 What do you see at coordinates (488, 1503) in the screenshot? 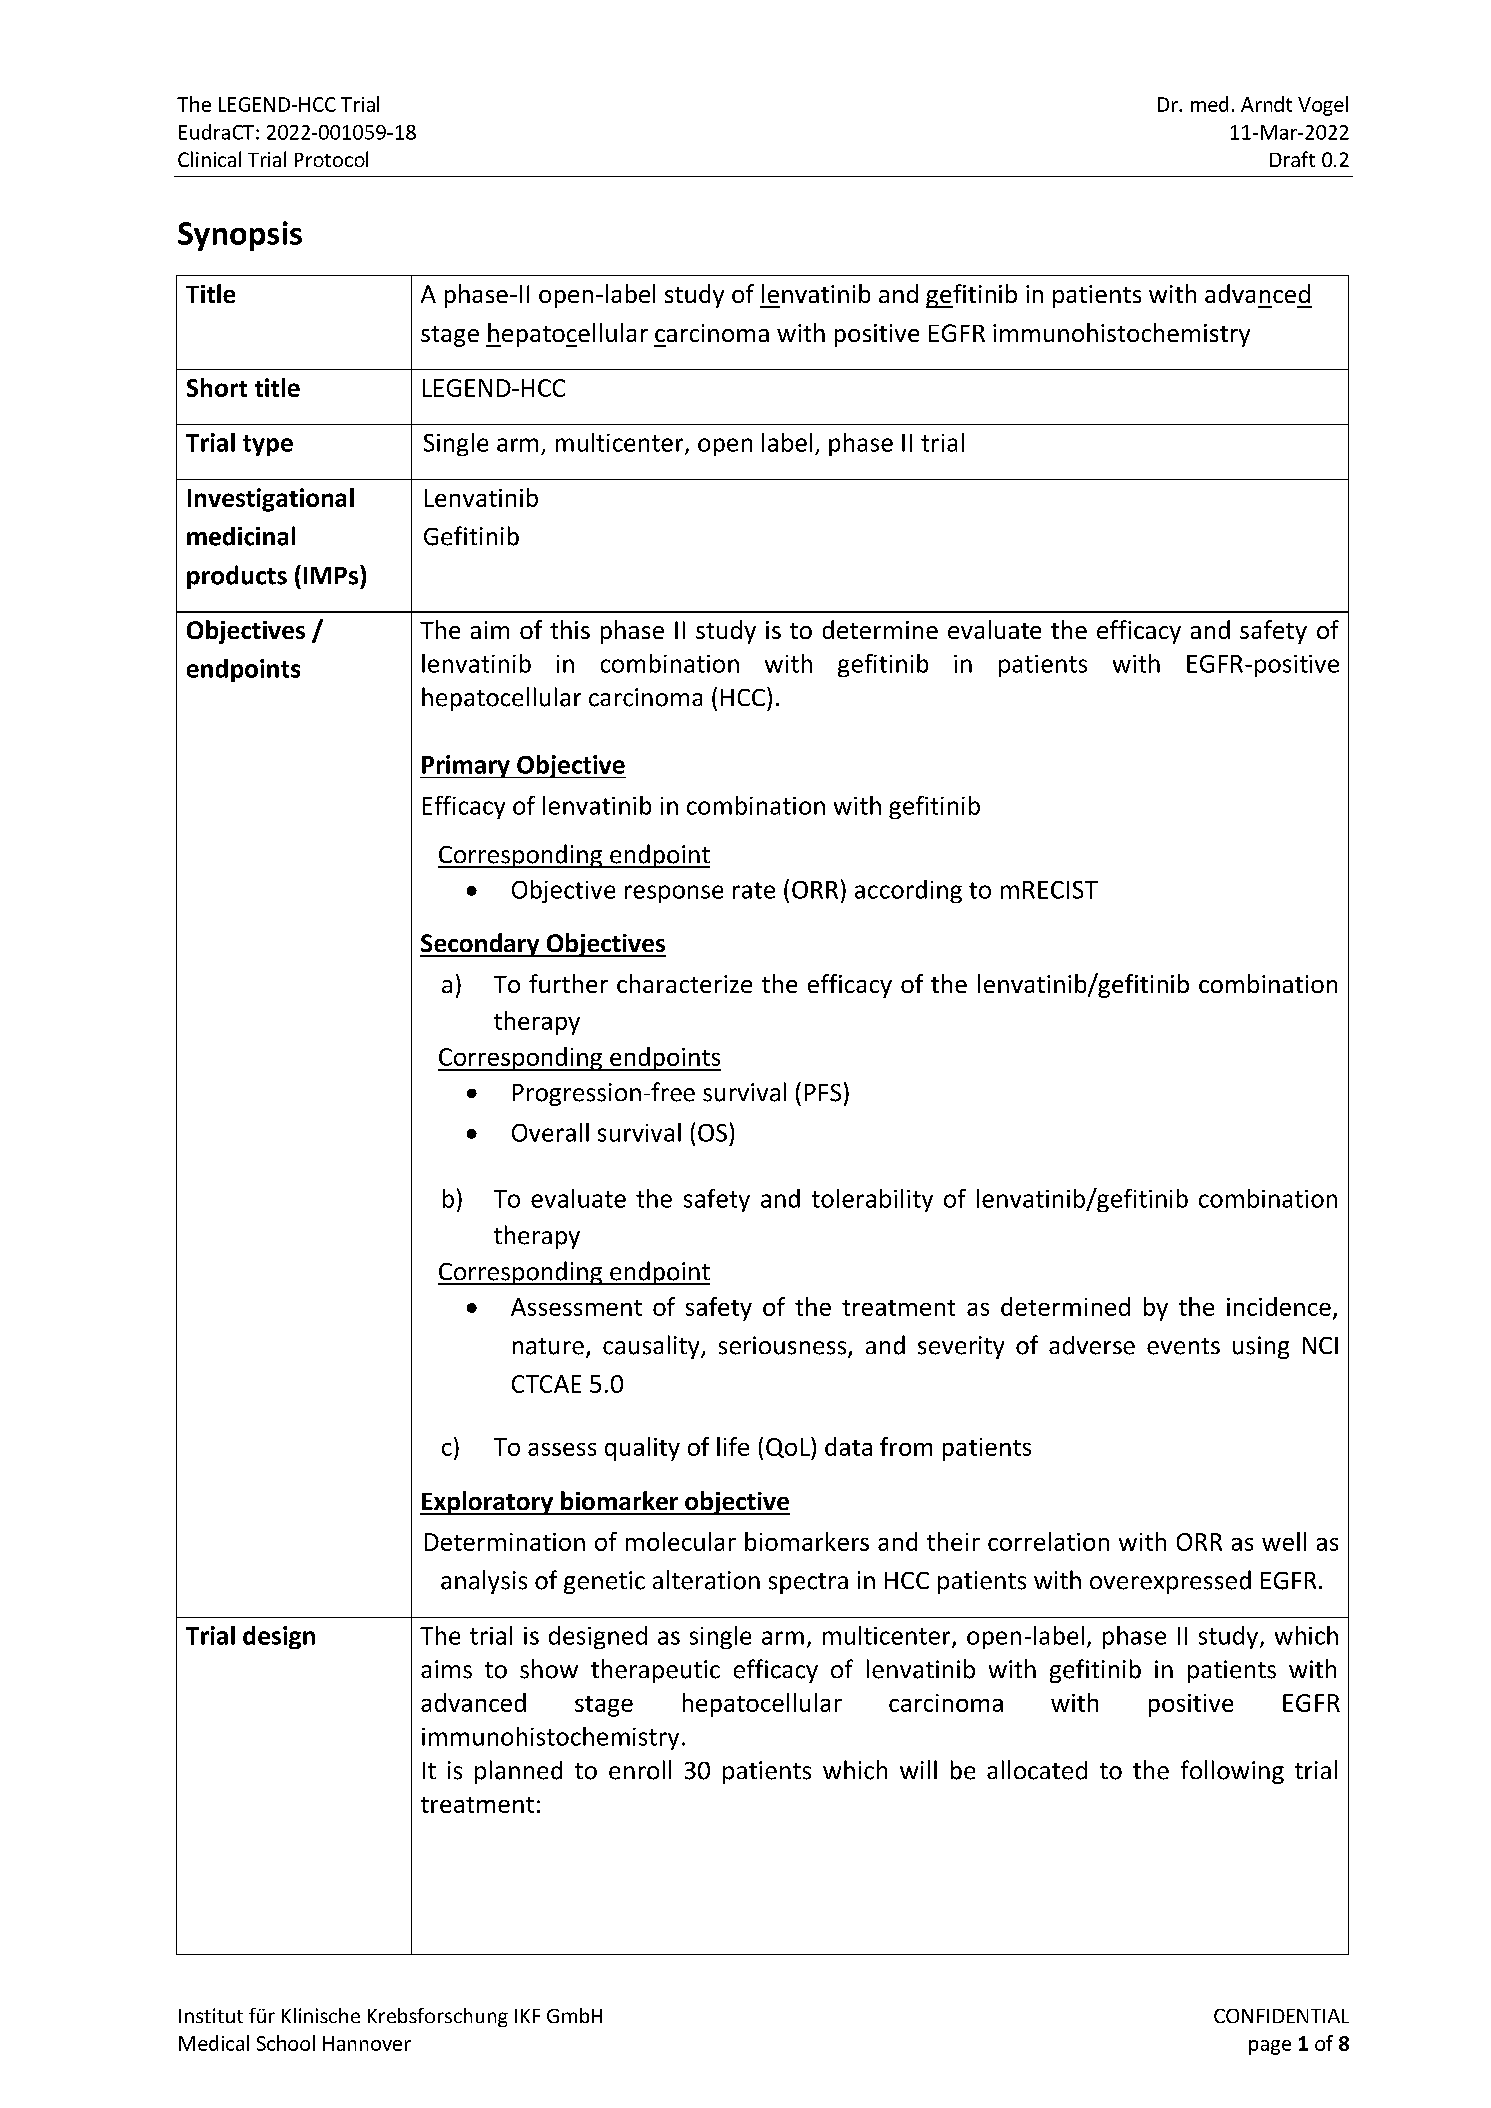
I see `Exploratory` at bounding box center [488, 1503].
